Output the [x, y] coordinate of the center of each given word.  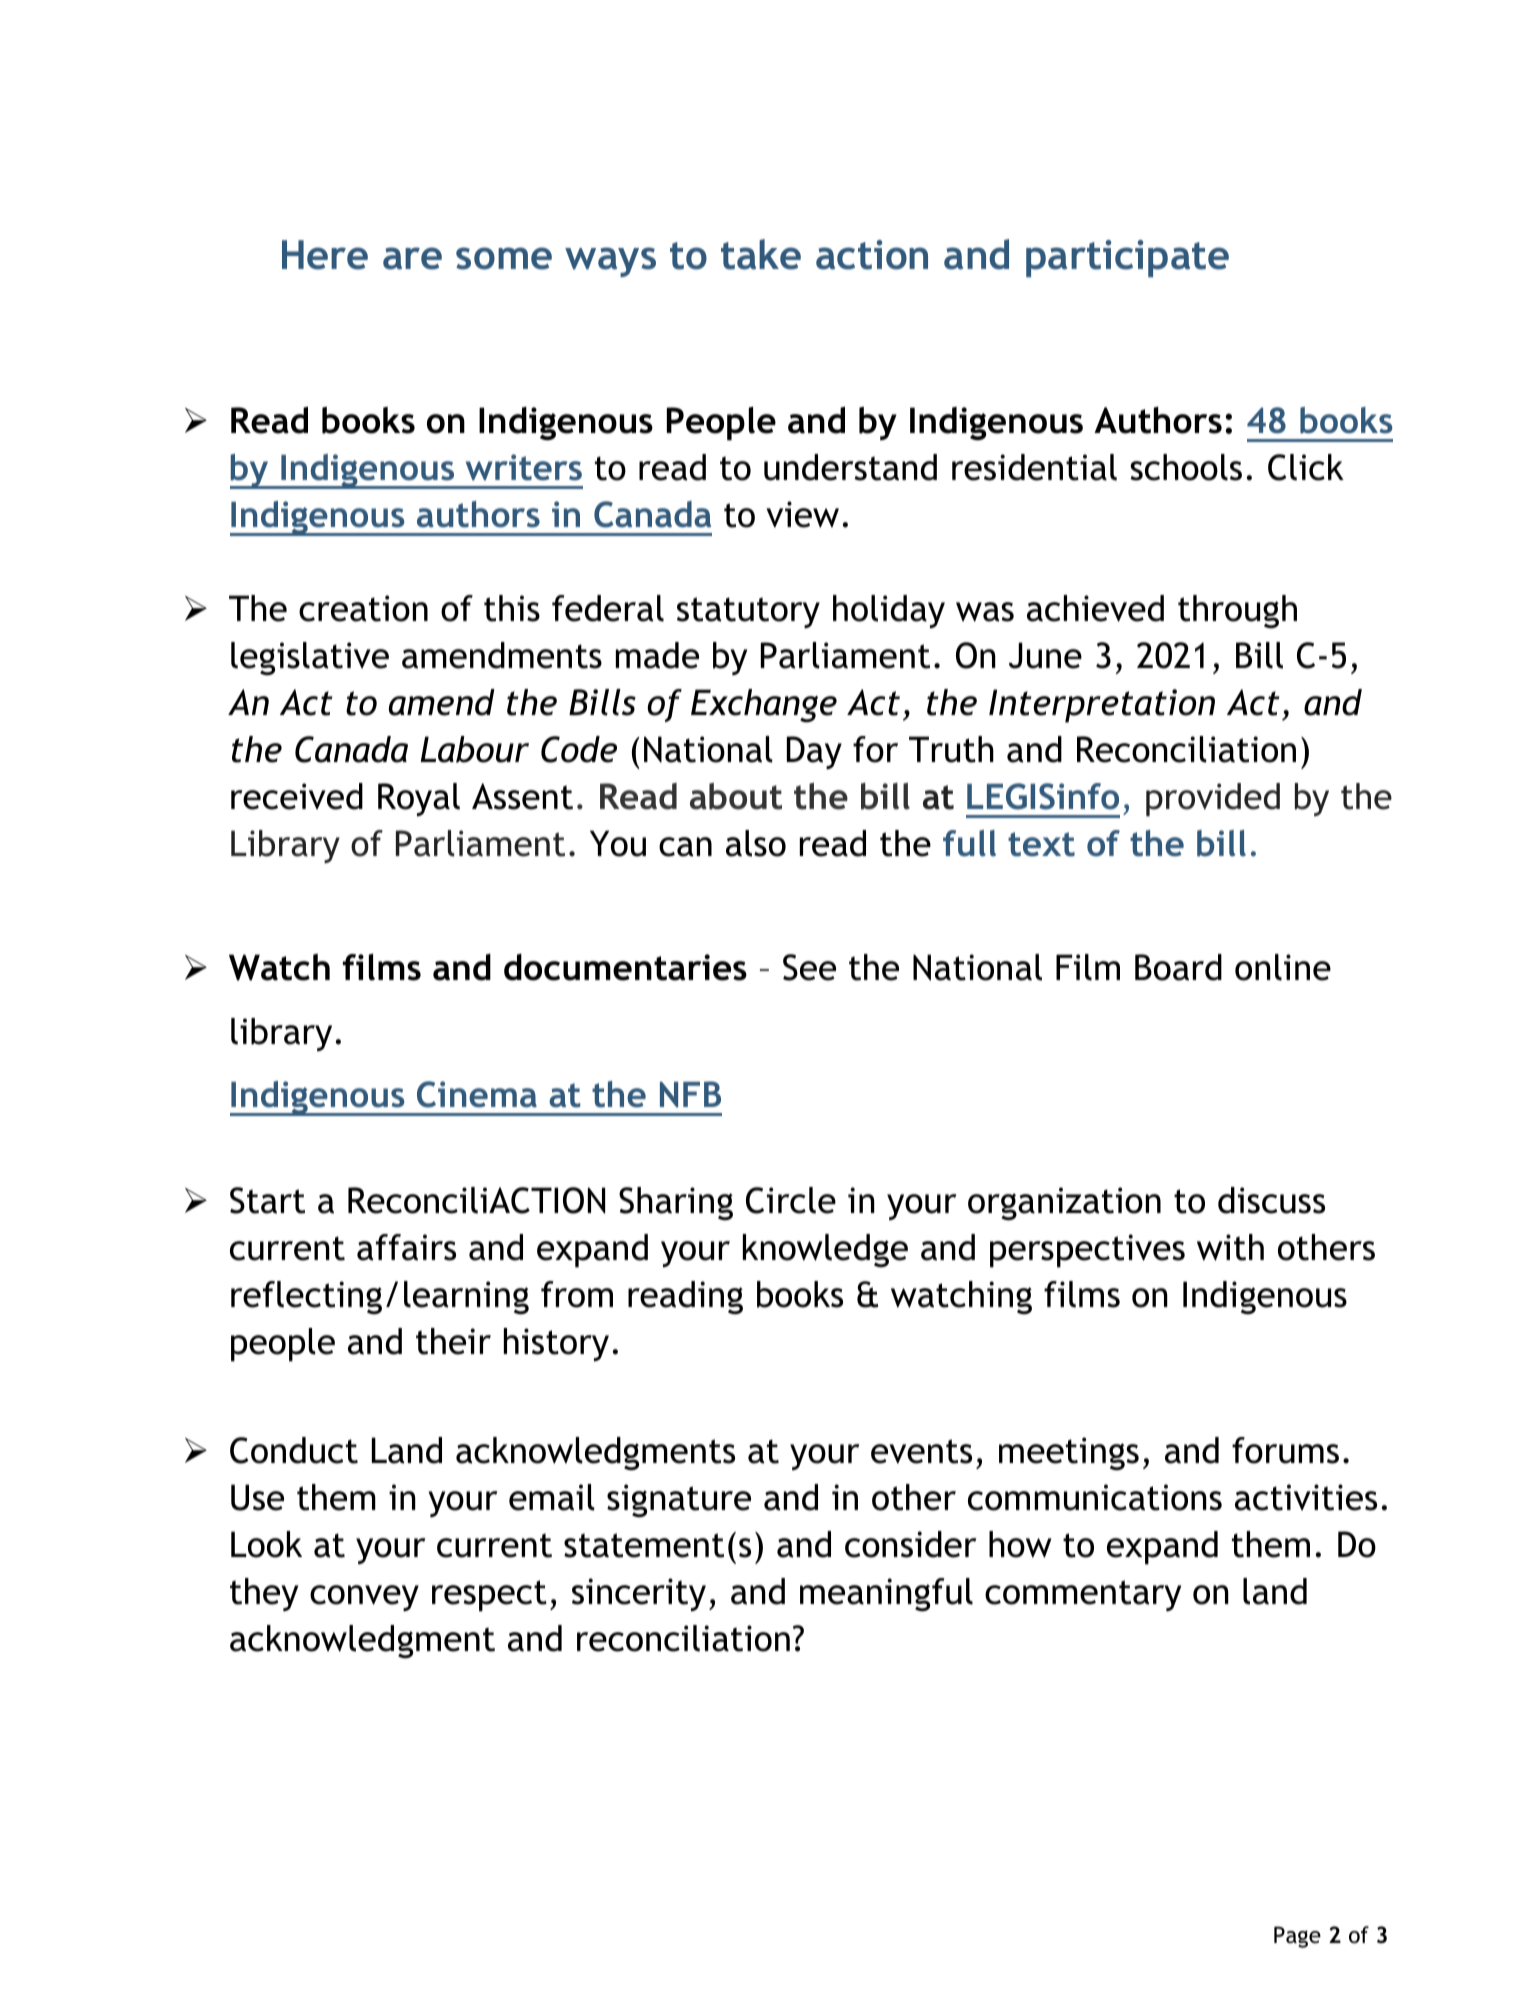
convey [364, 1598]
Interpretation [1102, 706]
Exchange [764, 706]
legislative [310, 659]
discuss [1271, 1200]
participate [1127, 258]
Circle [791, 1200]
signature [679, 1501]
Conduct [294, 1450]
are [412, 258]
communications [1095, 1497]
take [761, 254]
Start [267, 1200]
